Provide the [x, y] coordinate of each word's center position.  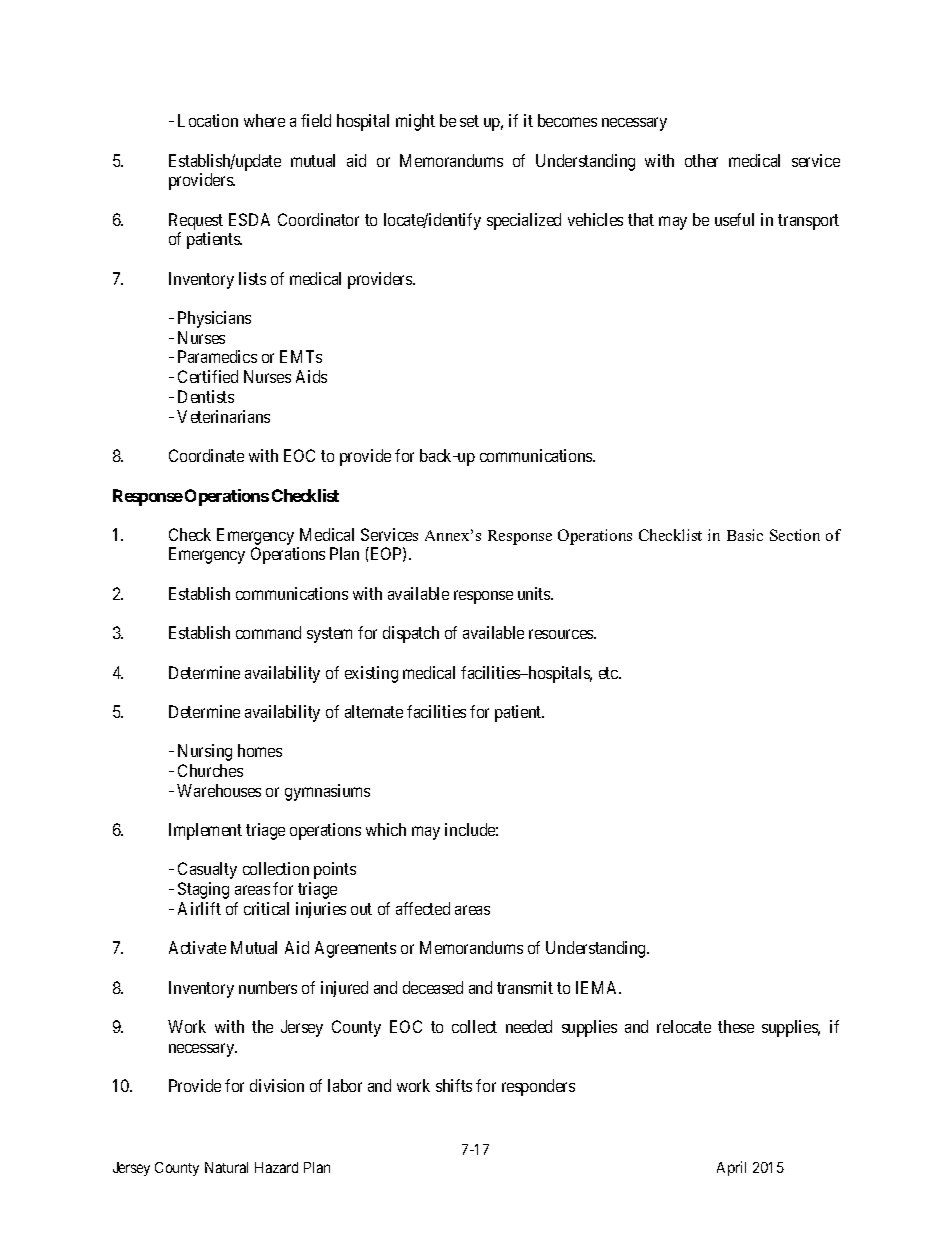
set [469, 121]
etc [609, 673]
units [535, 593]
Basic [745, 535]
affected [423, 908]
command [268, 632]
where [264, 120]
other [701, 160]
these [736, 1026]
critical [266, 908]
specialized [524, 221]
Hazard [276, 1167]
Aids [311, 376]
